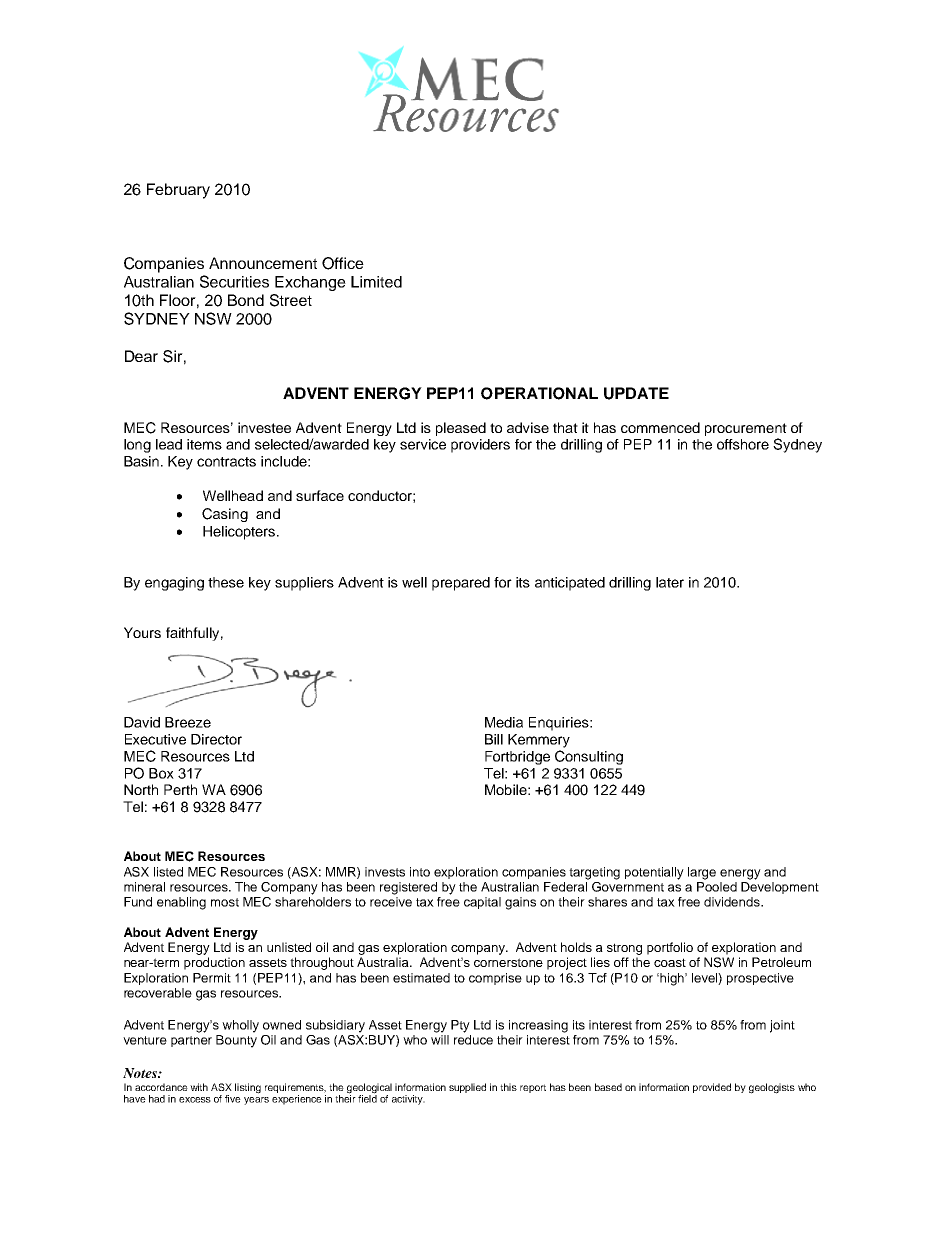  I want to click on Limited, so click(376, 282).
